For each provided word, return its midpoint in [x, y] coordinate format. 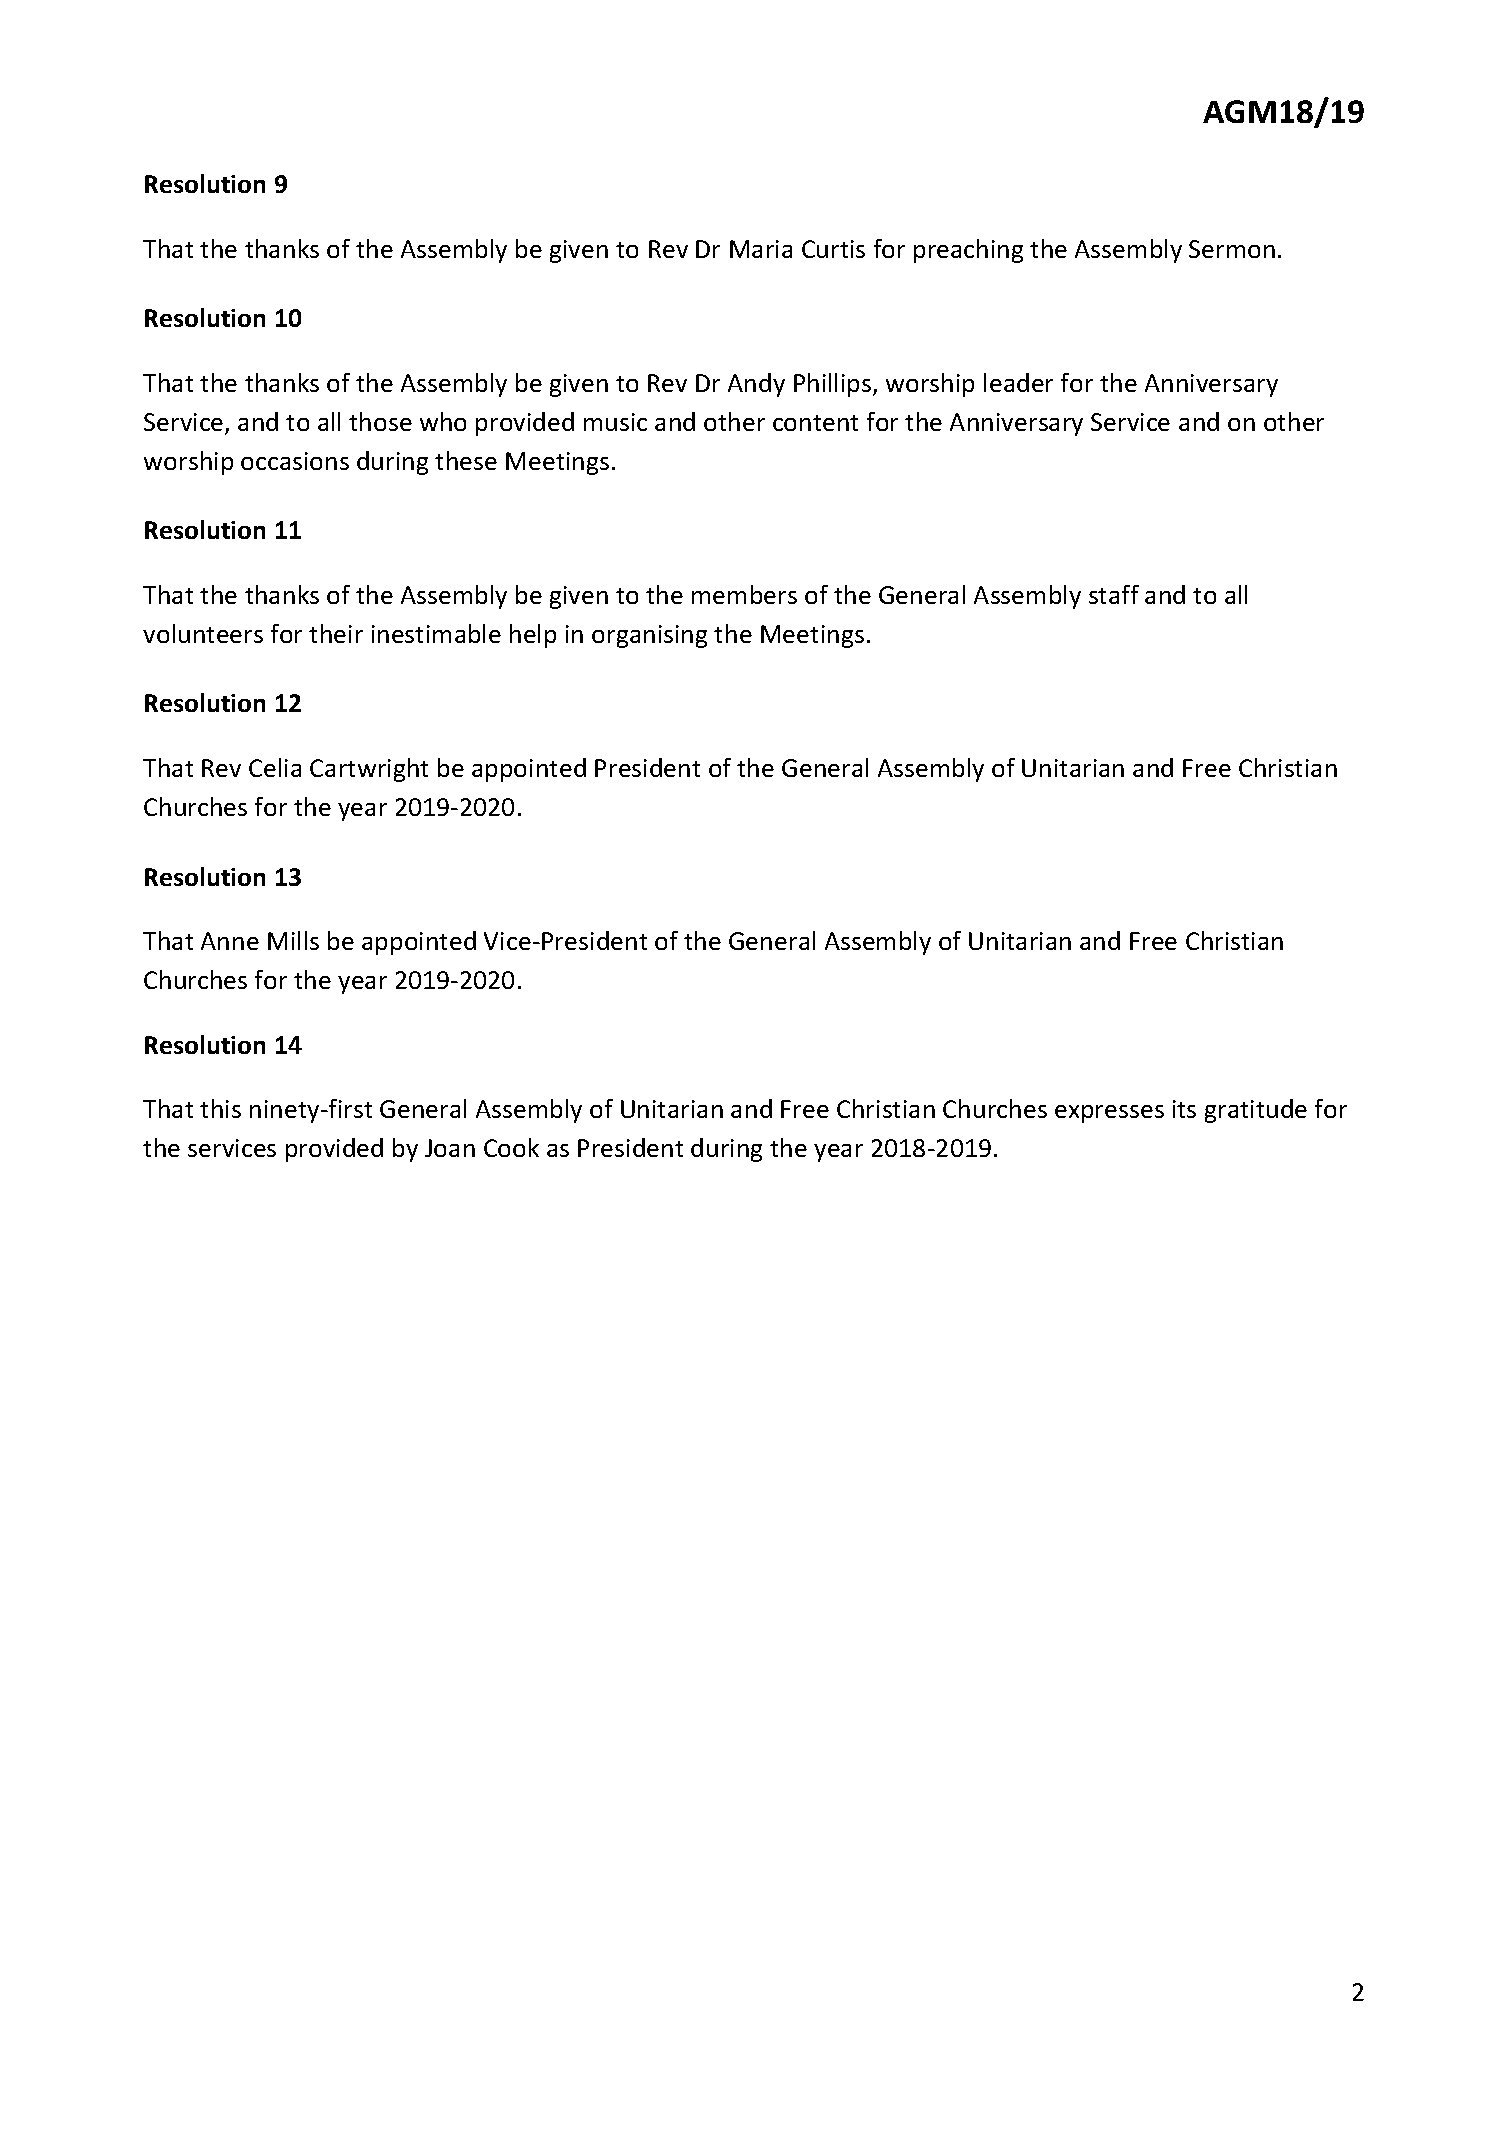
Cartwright [369, 770]
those [380, 421]
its [1184, 1109]
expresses [1109, 1114]
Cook [511, 1147]
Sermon [1232, 249]
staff [1114, 594]
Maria [761, 249]
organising [649, 636]
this [220, 1108]
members [744, 594]
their [336, 633]
